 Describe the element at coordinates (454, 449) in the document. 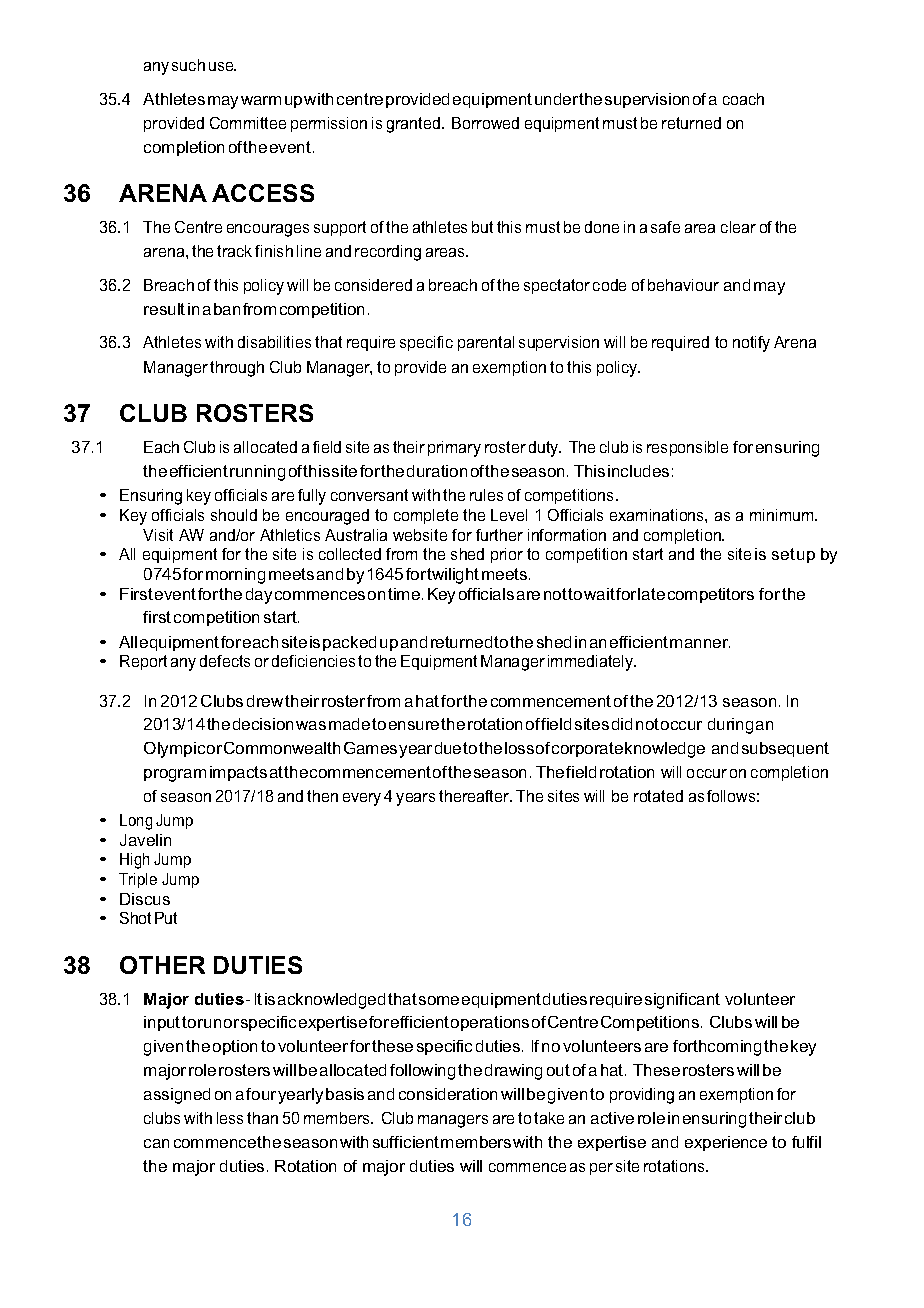

I see `primary` at that location.
